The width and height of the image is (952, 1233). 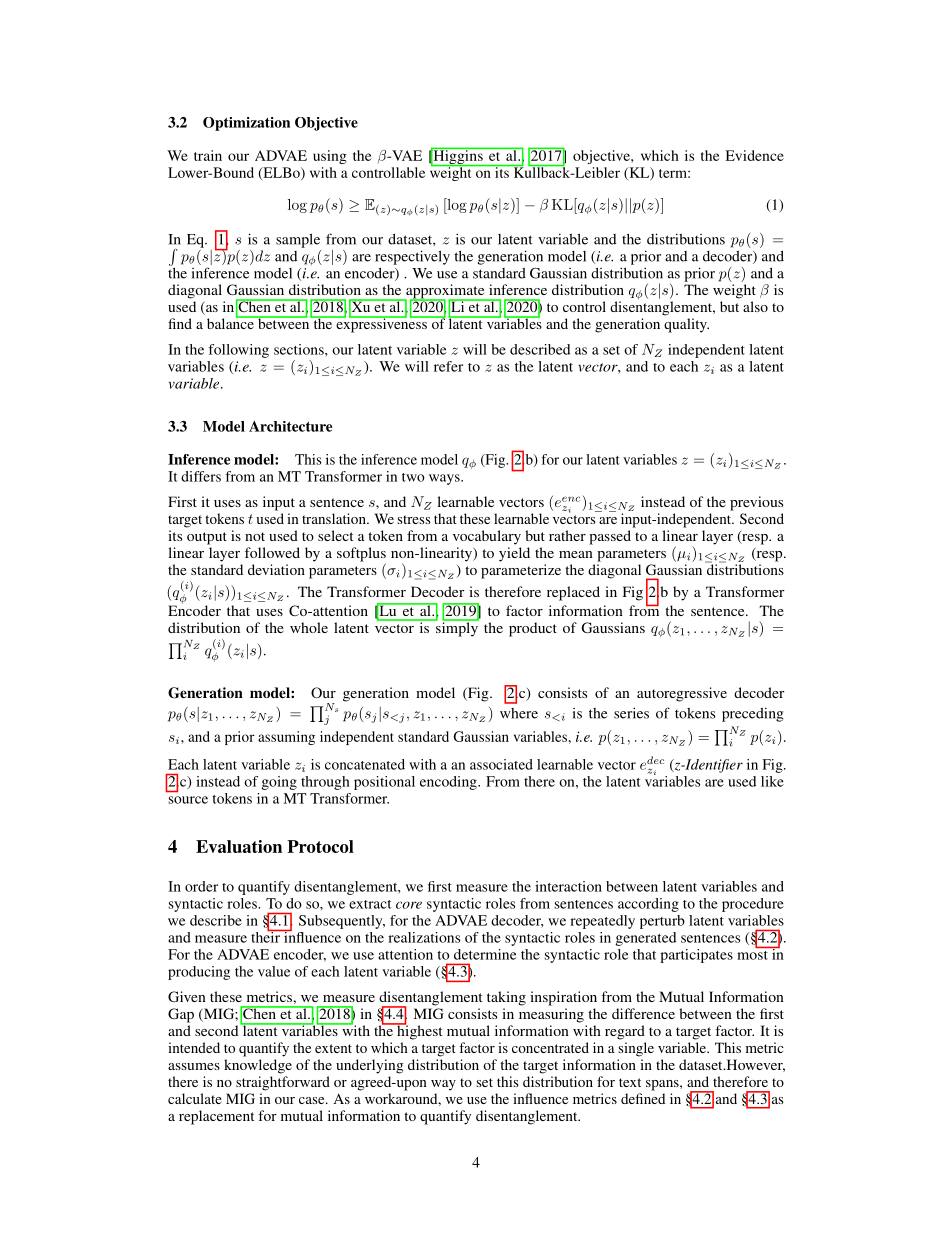 I want to click on using, so click(x=330, y=157).
